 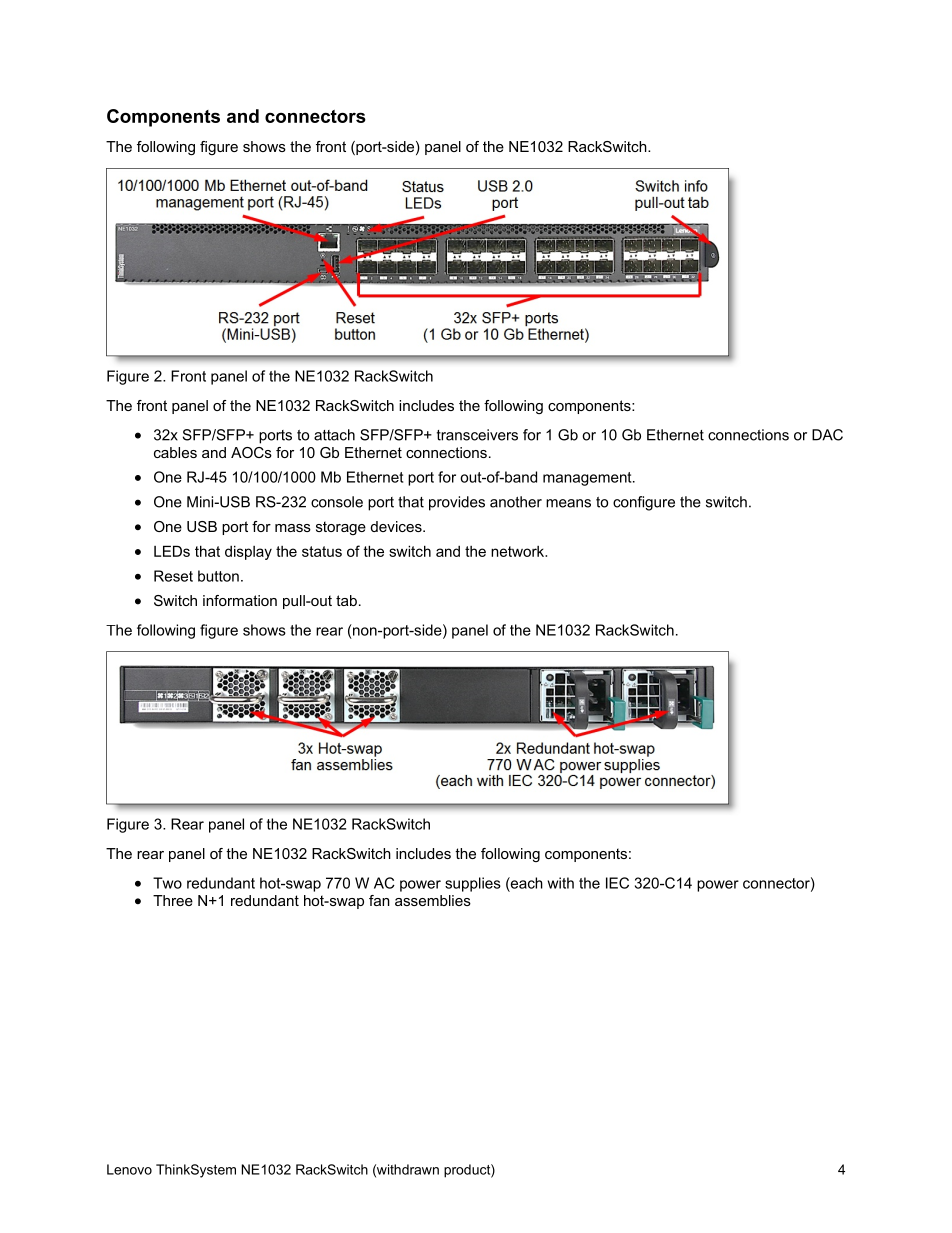 I want to click on assemblies, so click(x=433, y=900).
